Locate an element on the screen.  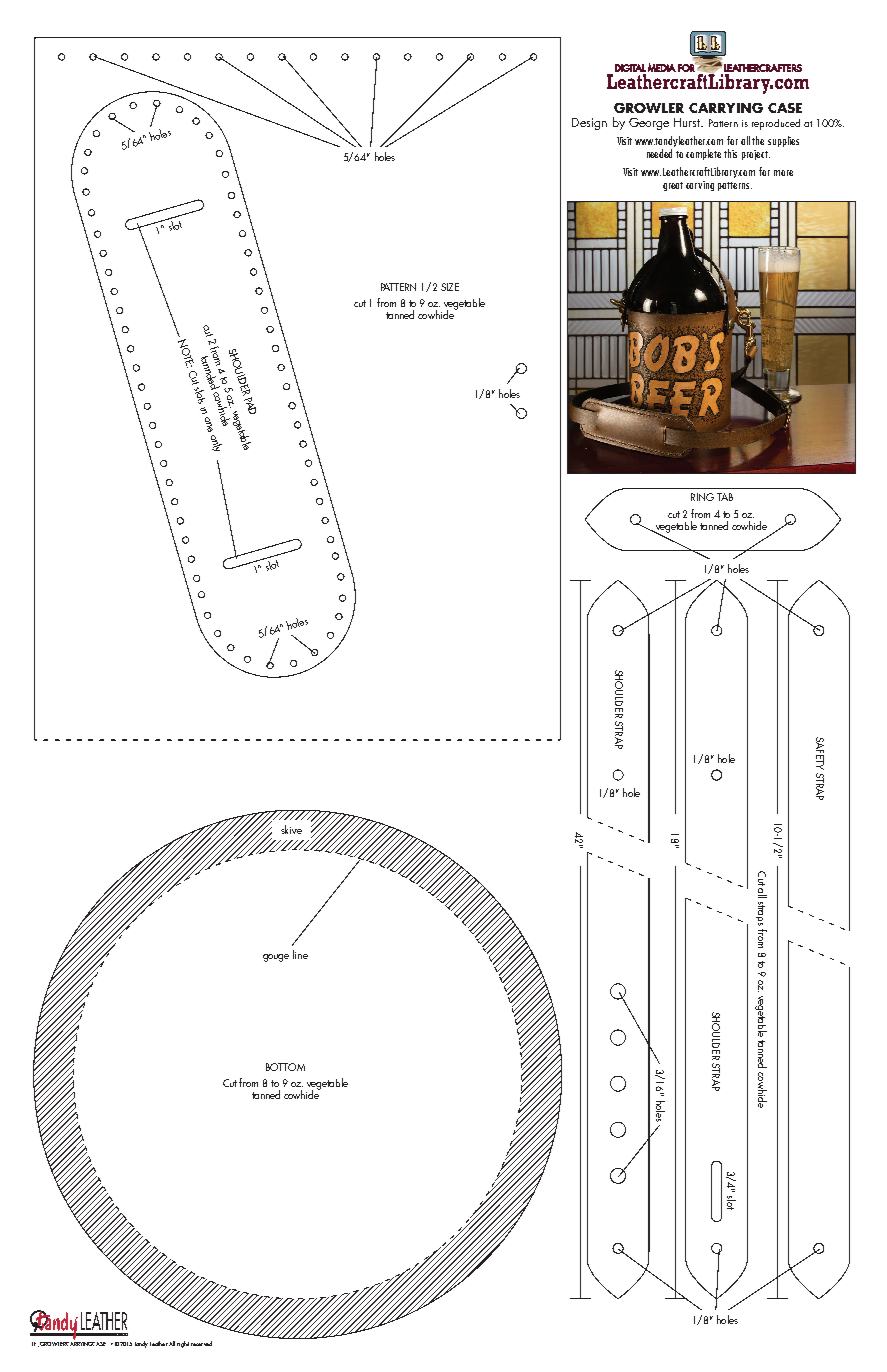
RING is located at coordinates (702, 497).
